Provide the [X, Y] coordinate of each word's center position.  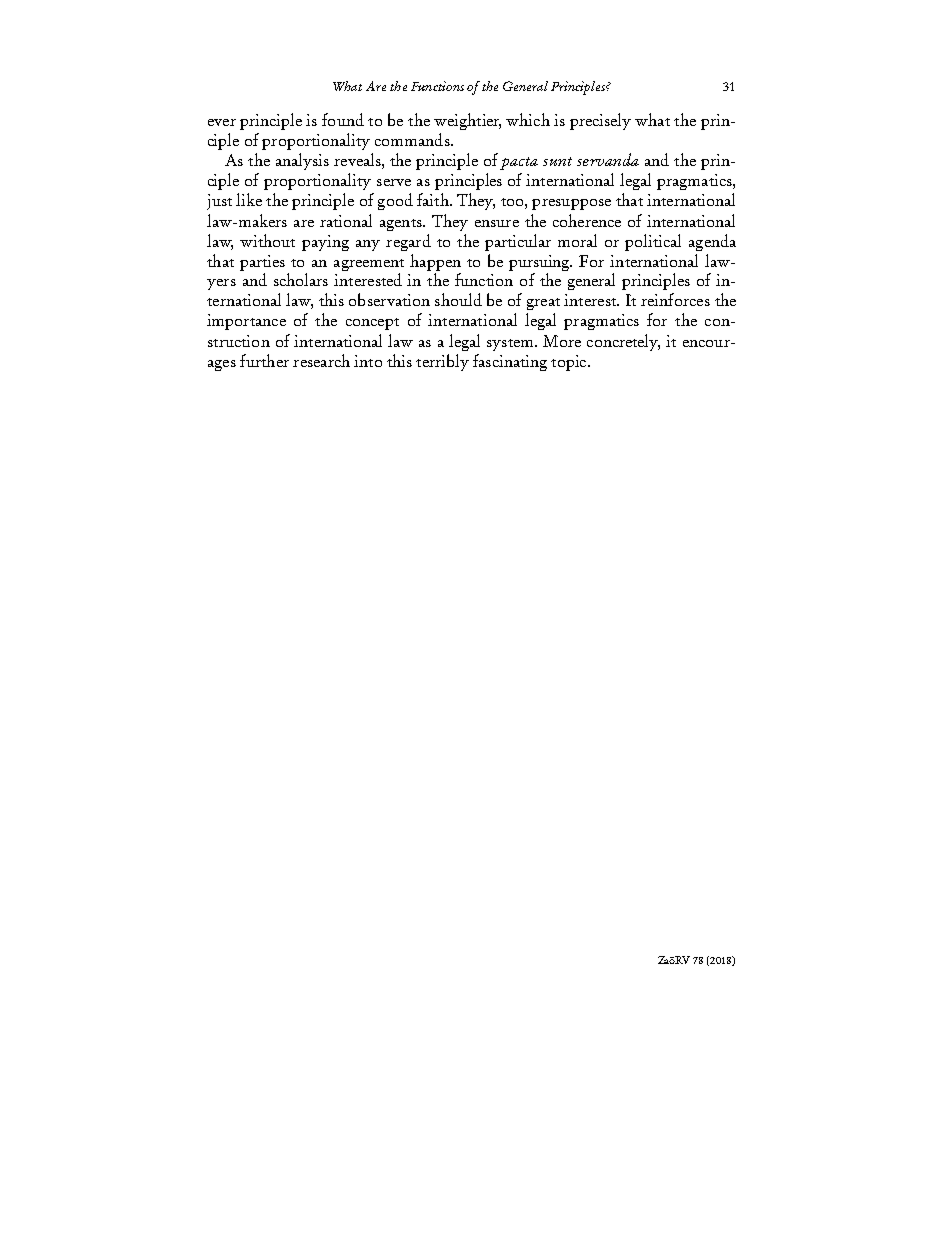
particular [518, 242]
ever [222, 122]
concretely [623, 342]
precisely [600, 121]
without [267, 240]
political [653, 242]
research [321, 360]
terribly [442, 362]
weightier [467, 121]
